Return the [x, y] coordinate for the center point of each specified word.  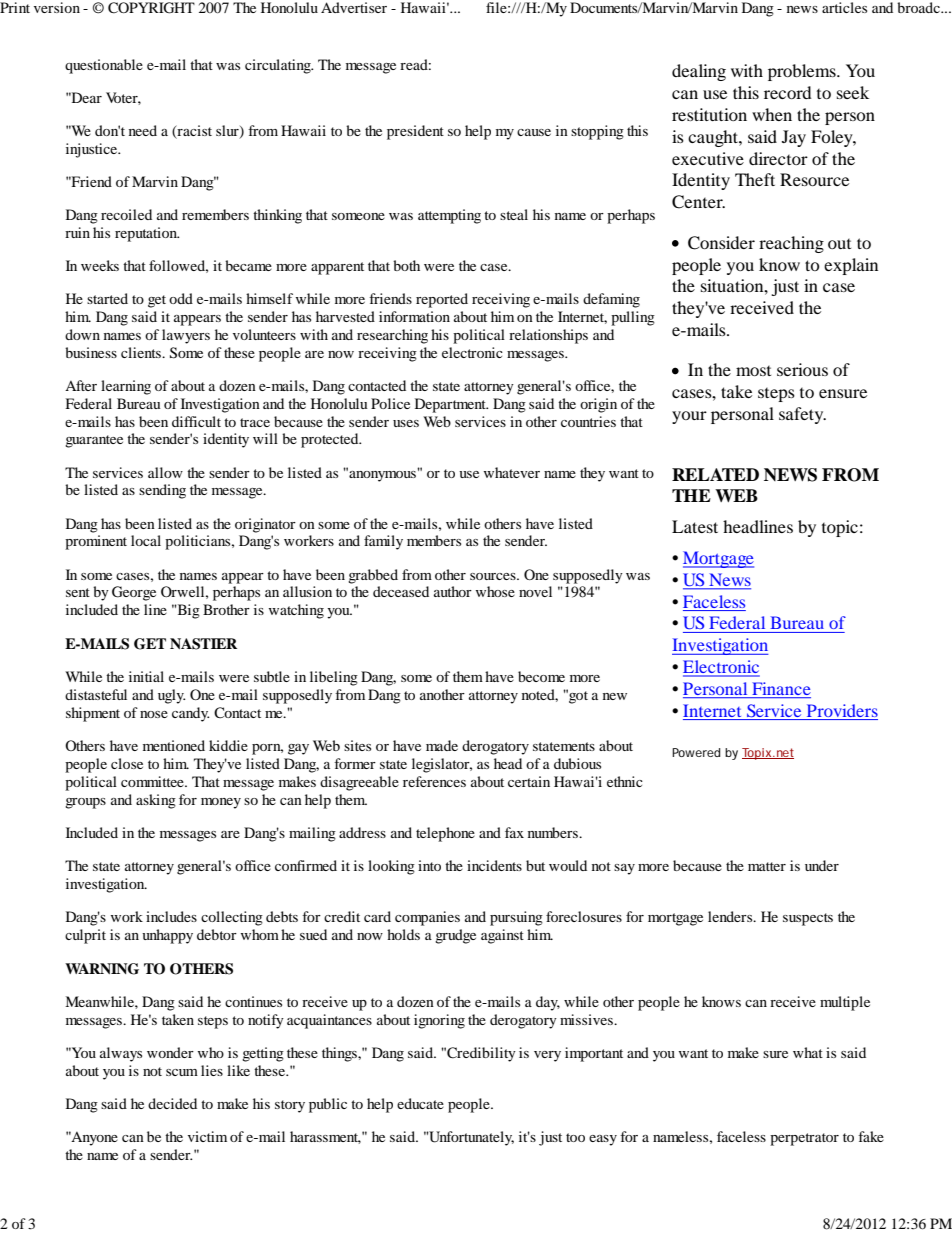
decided [172, 1103]
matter [767, 866]
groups [85, 803]
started [107, 298]
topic [840, 528]
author [453, 591]
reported [442, 300]
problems [803, 72]
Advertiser [354, 7]
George [134, 593]
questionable [104, 66]
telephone [445, 834]
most [753, 371]
